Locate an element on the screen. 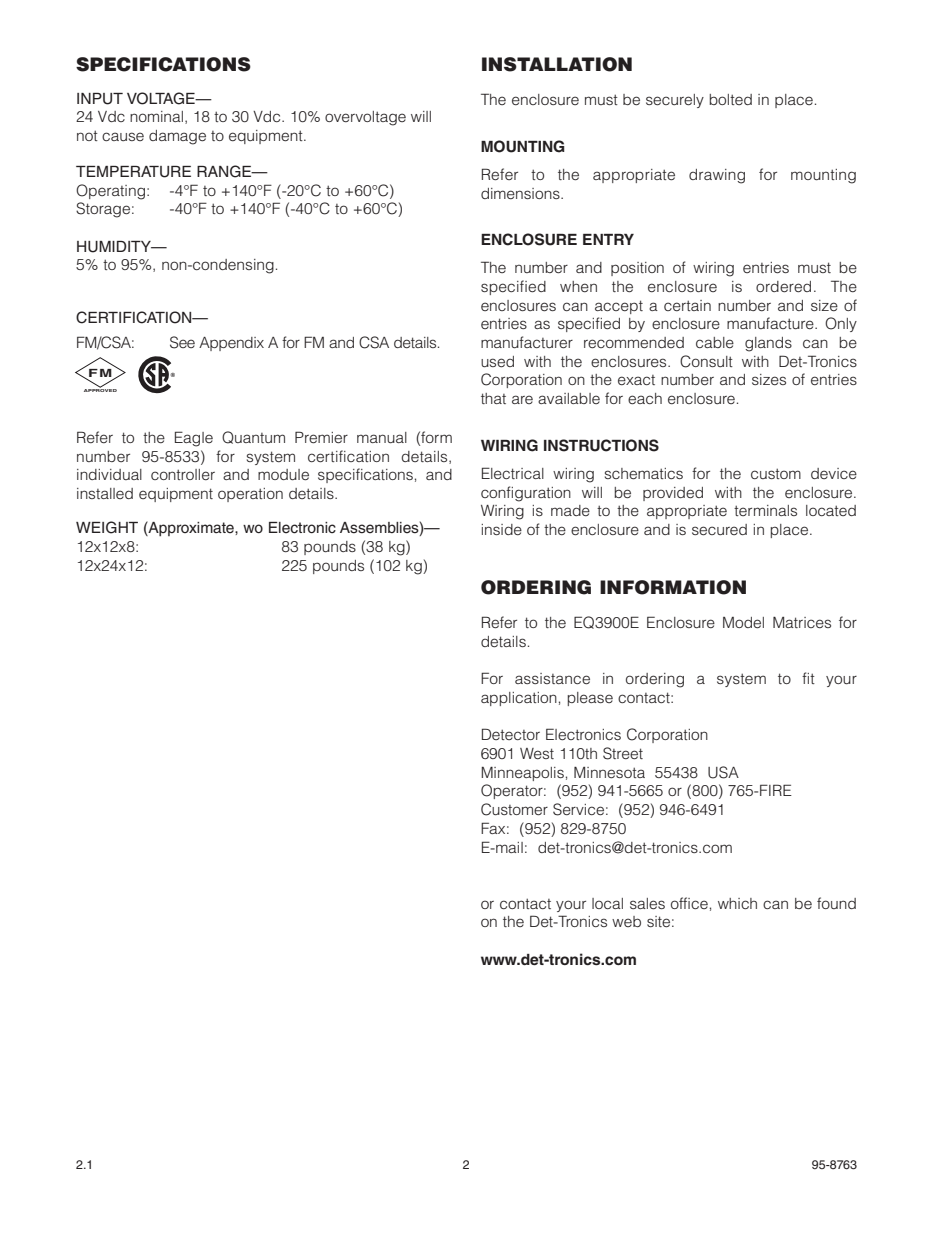 Image resolution: width=952 pixels, height=1233 pixels. bolted is located at coordinates (730, 99).
